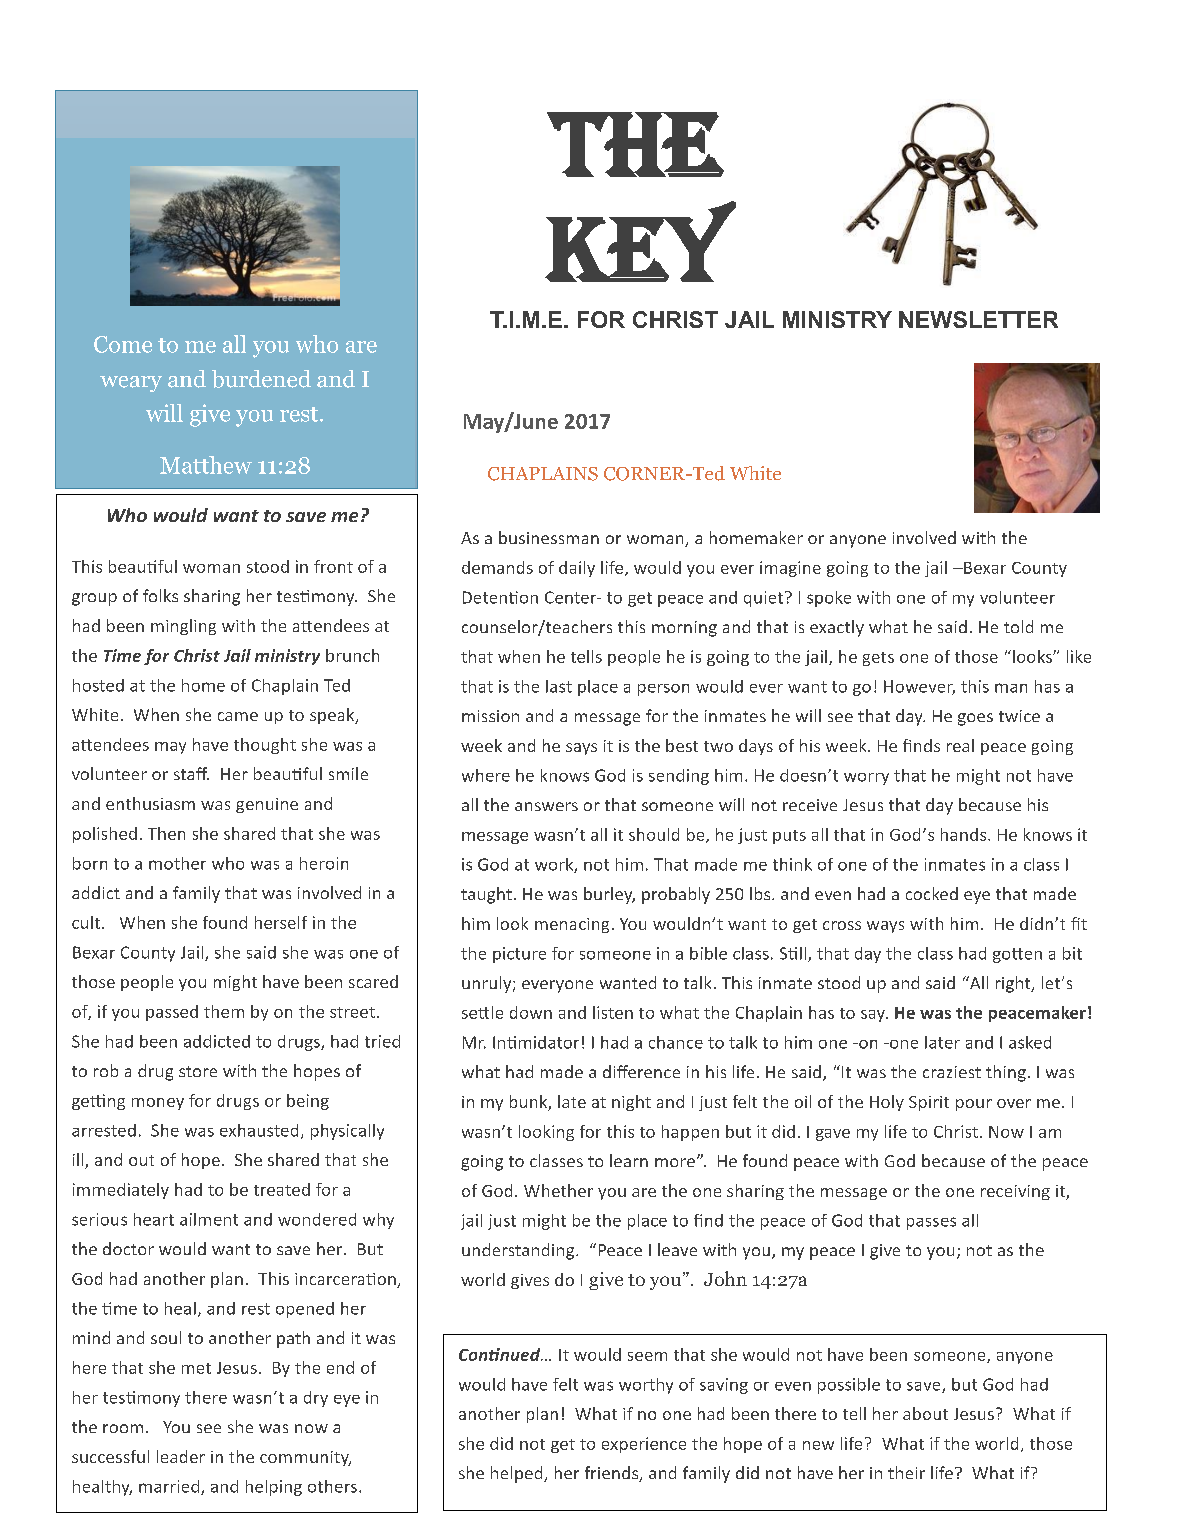  I want to click on NEWSLETTER, so click(978, 319).
